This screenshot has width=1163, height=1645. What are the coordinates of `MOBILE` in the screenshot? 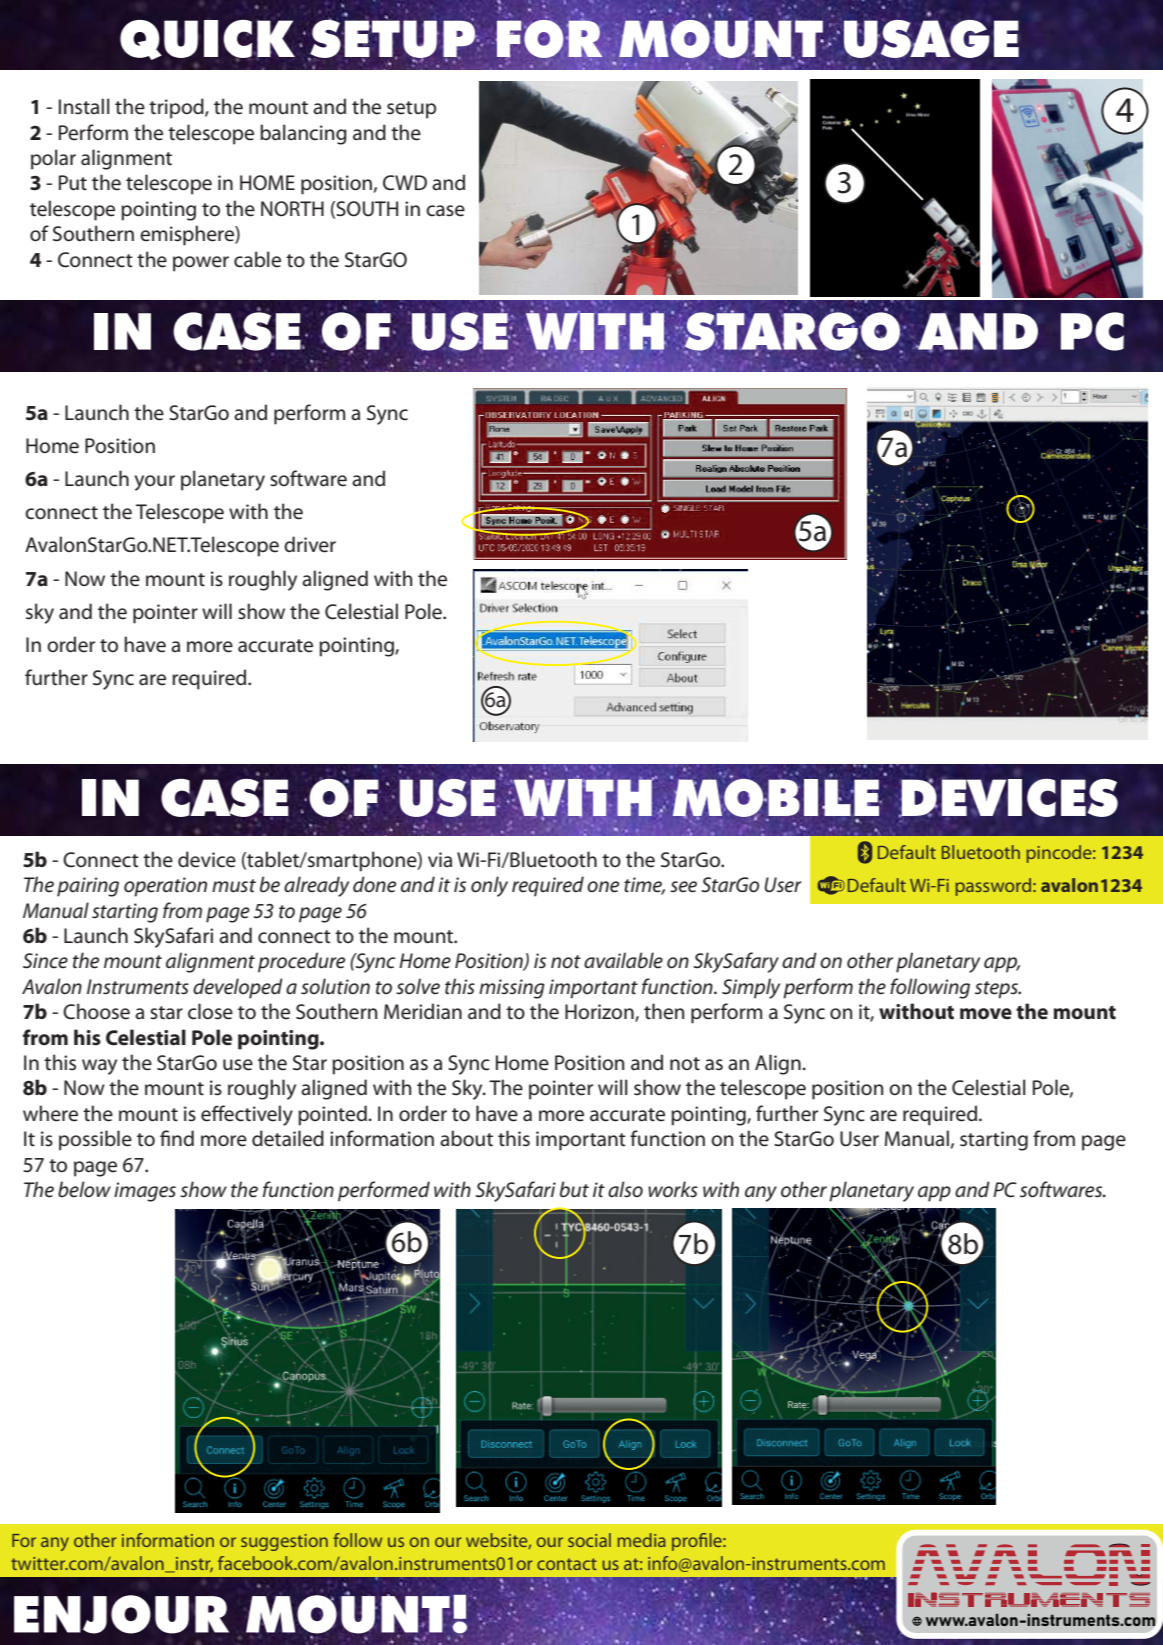 It's located at (776, 797).
